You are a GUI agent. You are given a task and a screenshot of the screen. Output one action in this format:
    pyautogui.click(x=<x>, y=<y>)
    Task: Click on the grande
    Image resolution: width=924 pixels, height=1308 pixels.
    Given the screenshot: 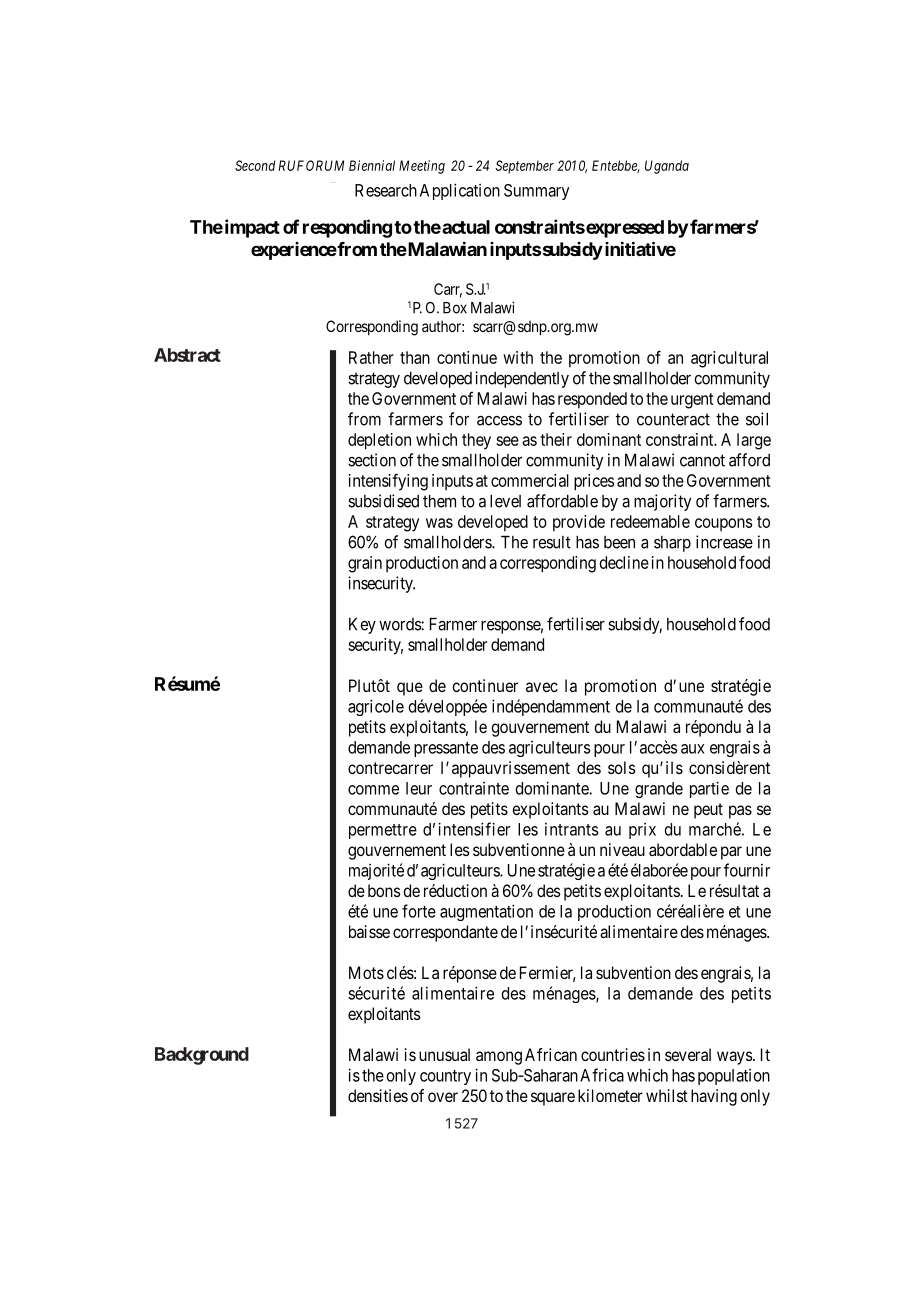 What is the action you would take?
    pyautogui.click(x=659, y=790)
